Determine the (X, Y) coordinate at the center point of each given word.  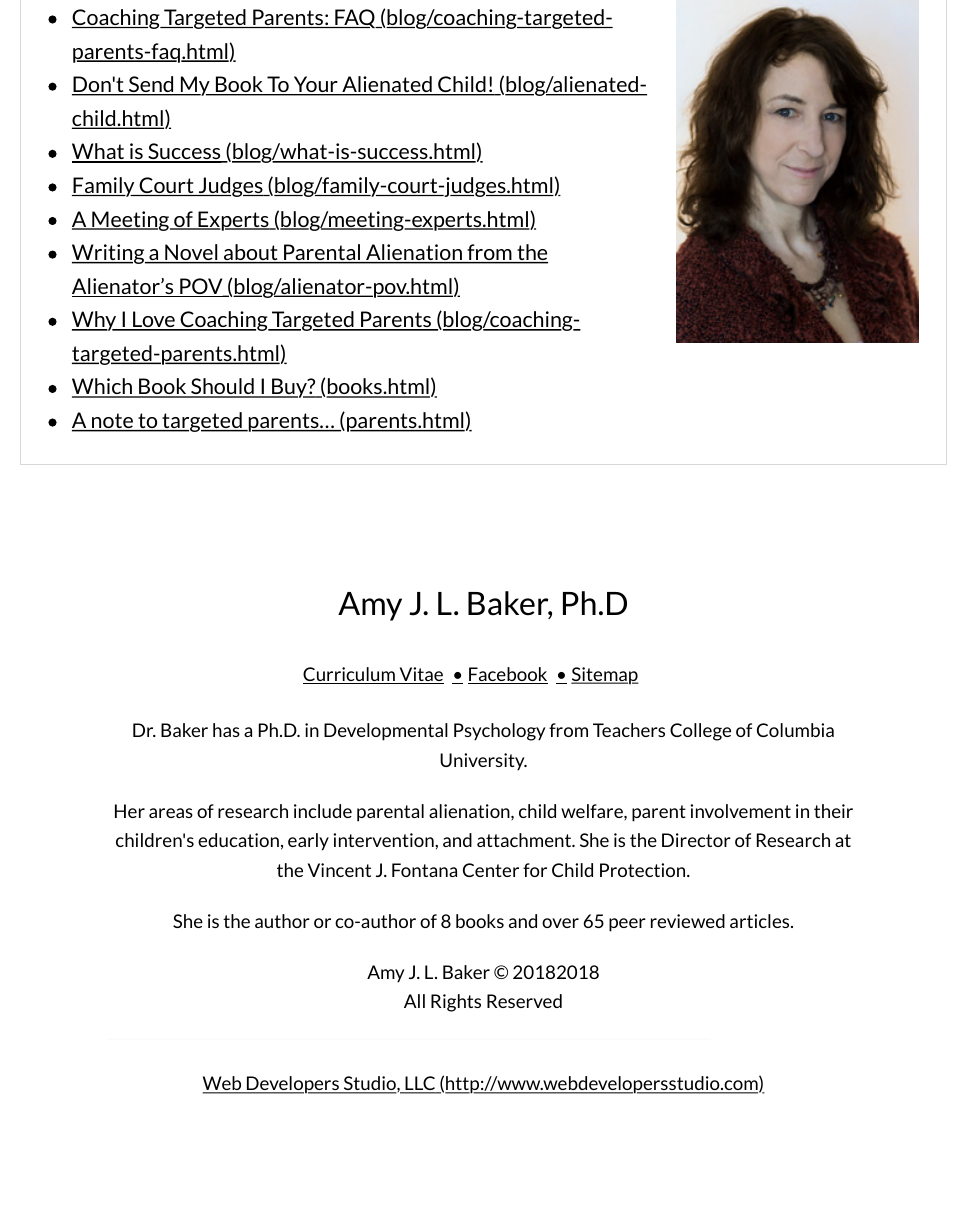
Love (154, 320)
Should (222, 388)
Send (151, 85)
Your (315, 85)
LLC (420, 1085)
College (700, 732)
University (483, 762)
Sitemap (605, 676)
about (251, 253)
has (226, 730)
